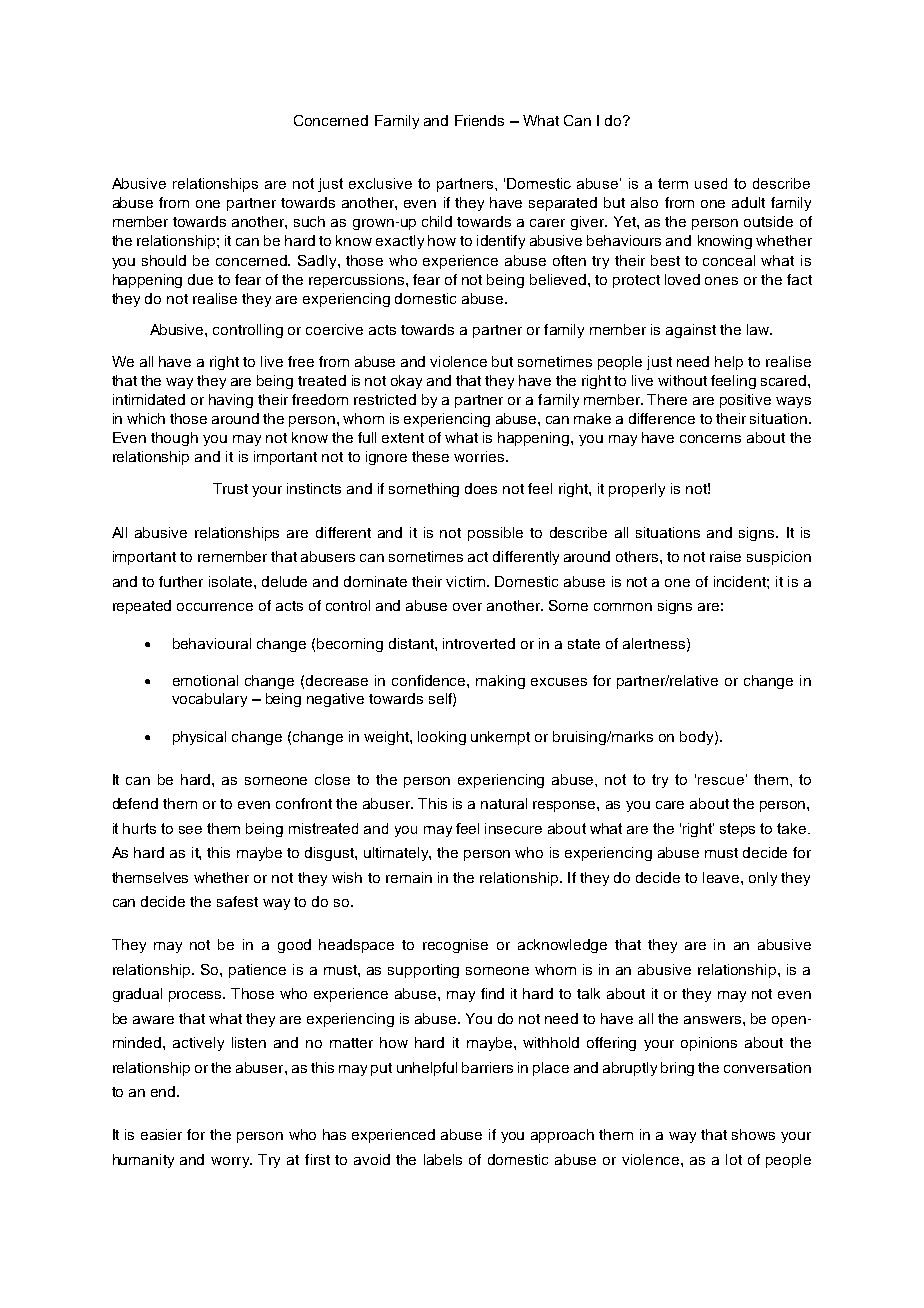 Image resolution: width=924 pixels, height=1308 pixels. I want to click on labels, so click(443, 1159).
